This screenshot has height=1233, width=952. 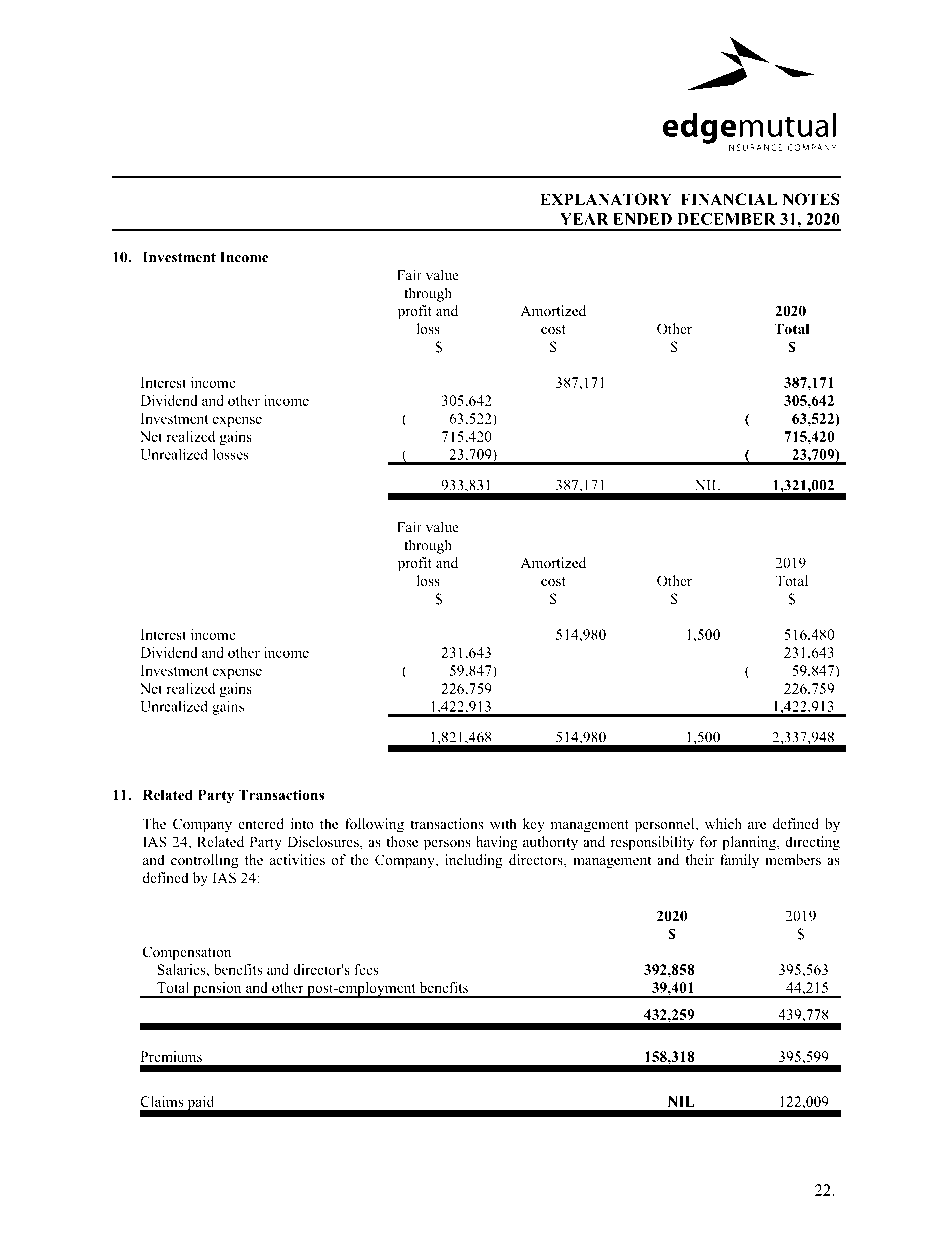 I want to click on YEAR, so click(x=584, y=219).
